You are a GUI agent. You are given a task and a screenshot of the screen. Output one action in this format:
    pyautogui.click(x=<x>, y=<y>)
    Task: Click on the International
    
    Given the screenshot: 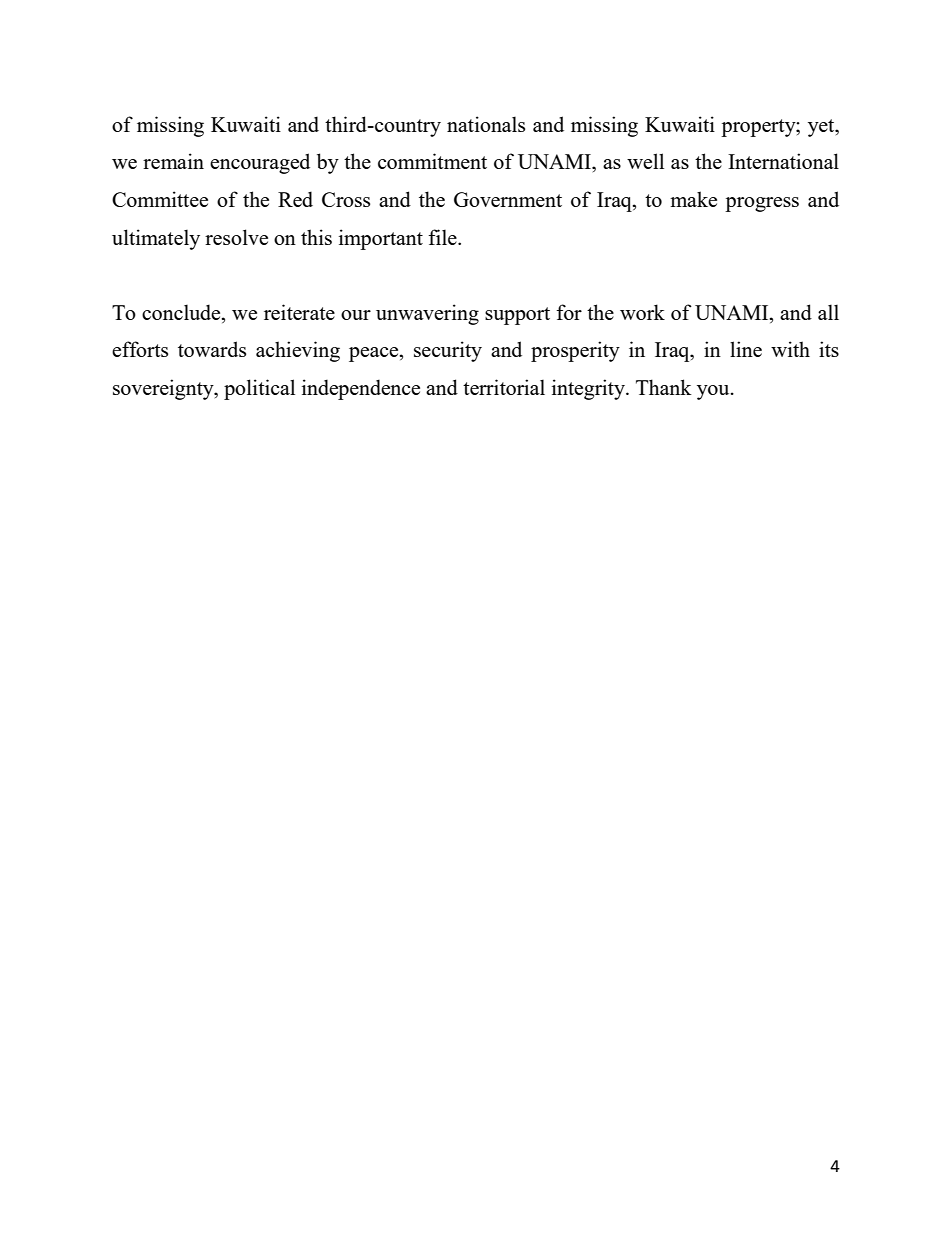 What is the action you would take?
    pyautogui.click(x=783, y=161)
